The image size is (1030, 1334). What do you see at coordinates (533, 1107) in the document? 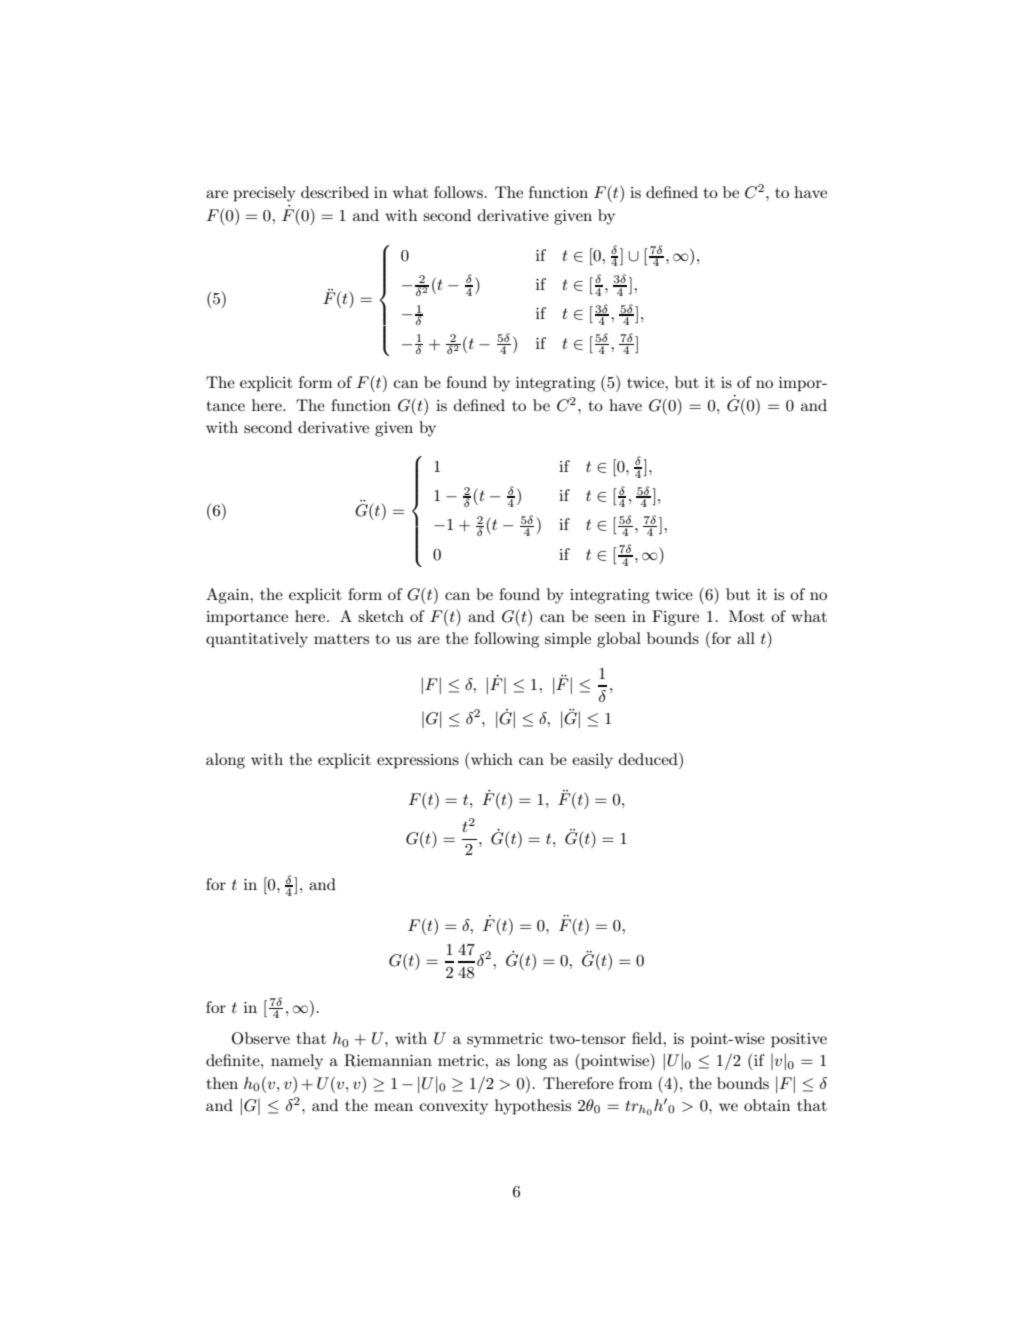
I see `hypothesis` at bounding box center [533, 1107].
